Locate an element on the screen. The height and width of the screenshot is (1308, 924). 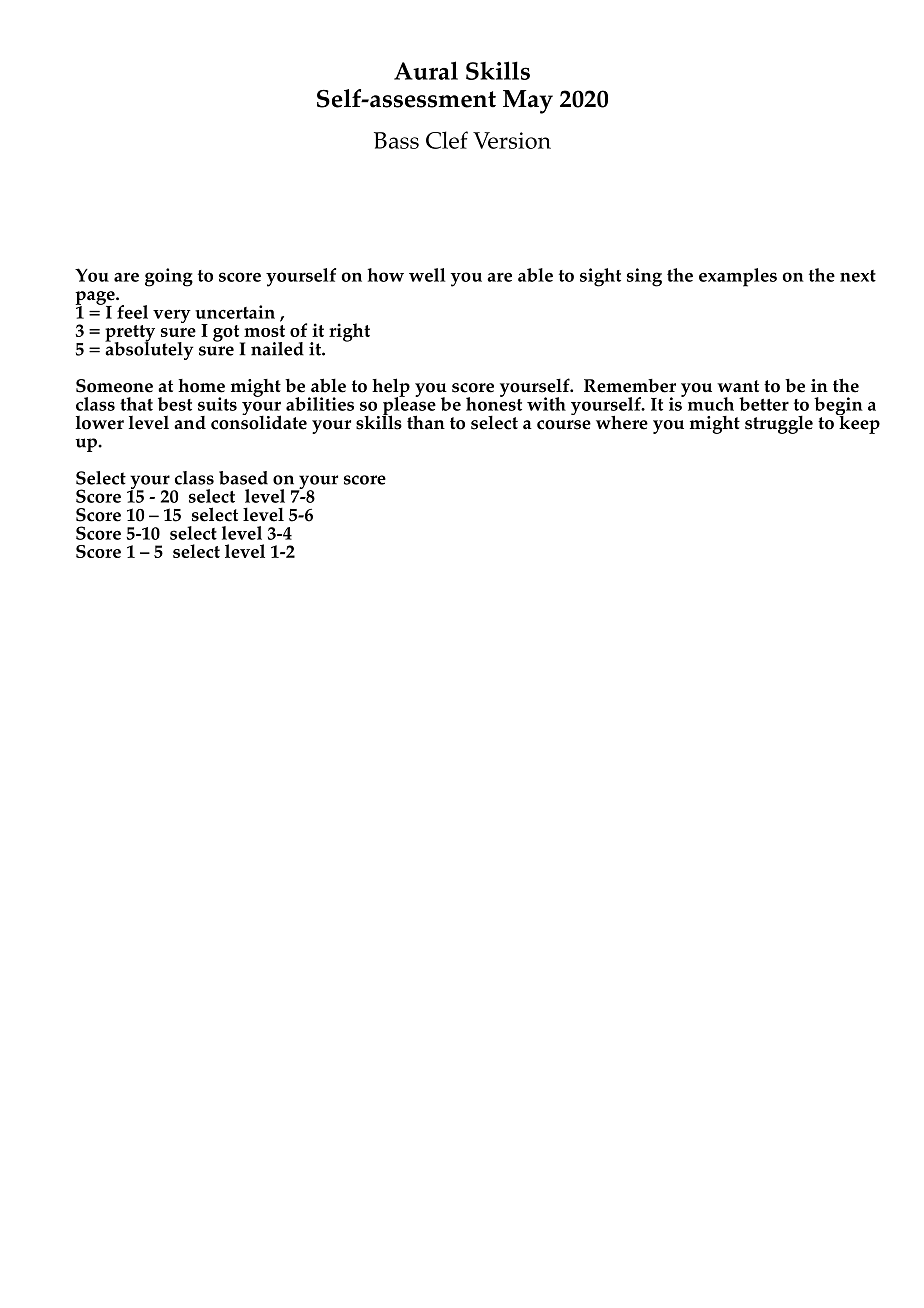
Aural is located at coordinates (426, 70).
